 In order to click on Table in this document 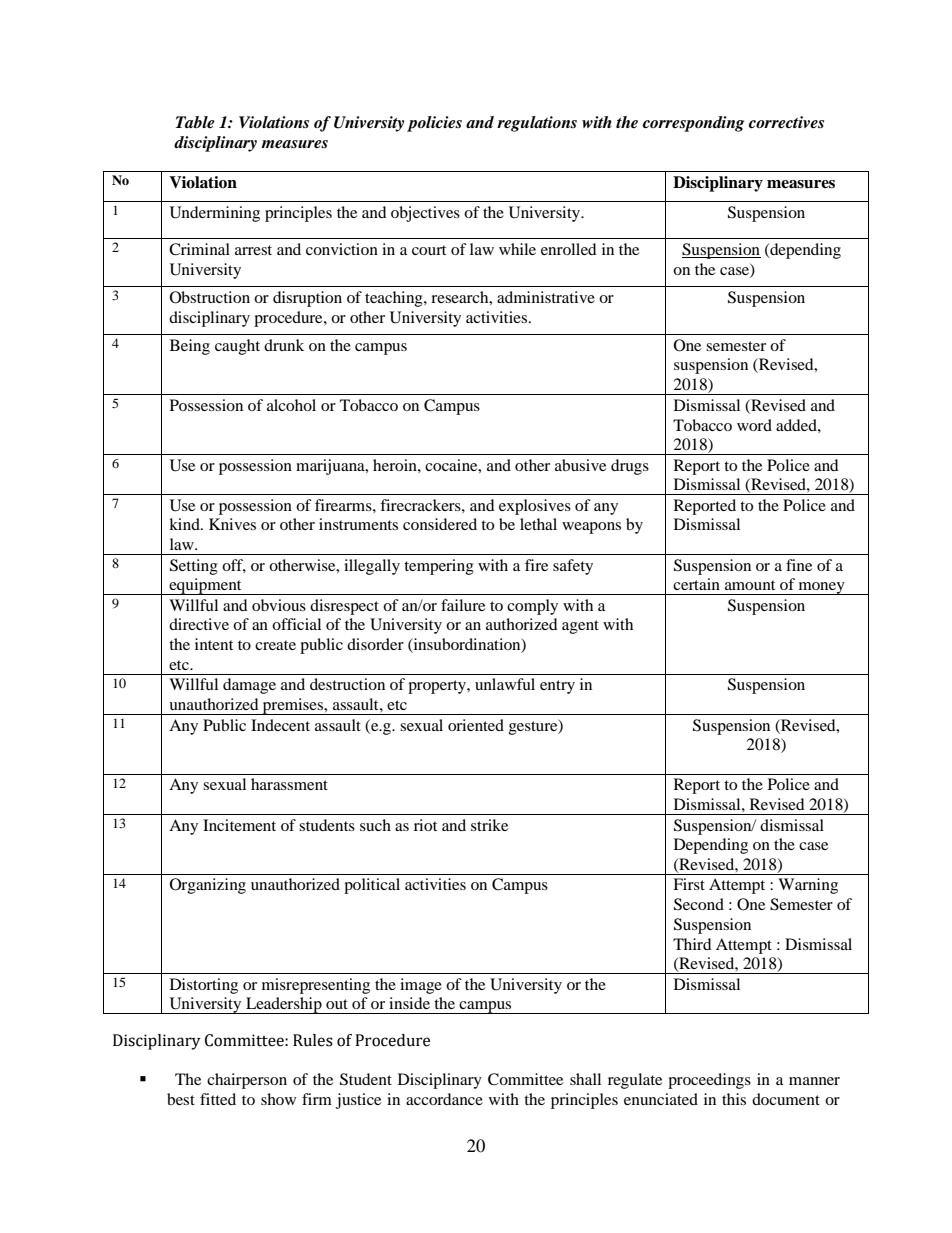, I will do `click(195, 122)`.
